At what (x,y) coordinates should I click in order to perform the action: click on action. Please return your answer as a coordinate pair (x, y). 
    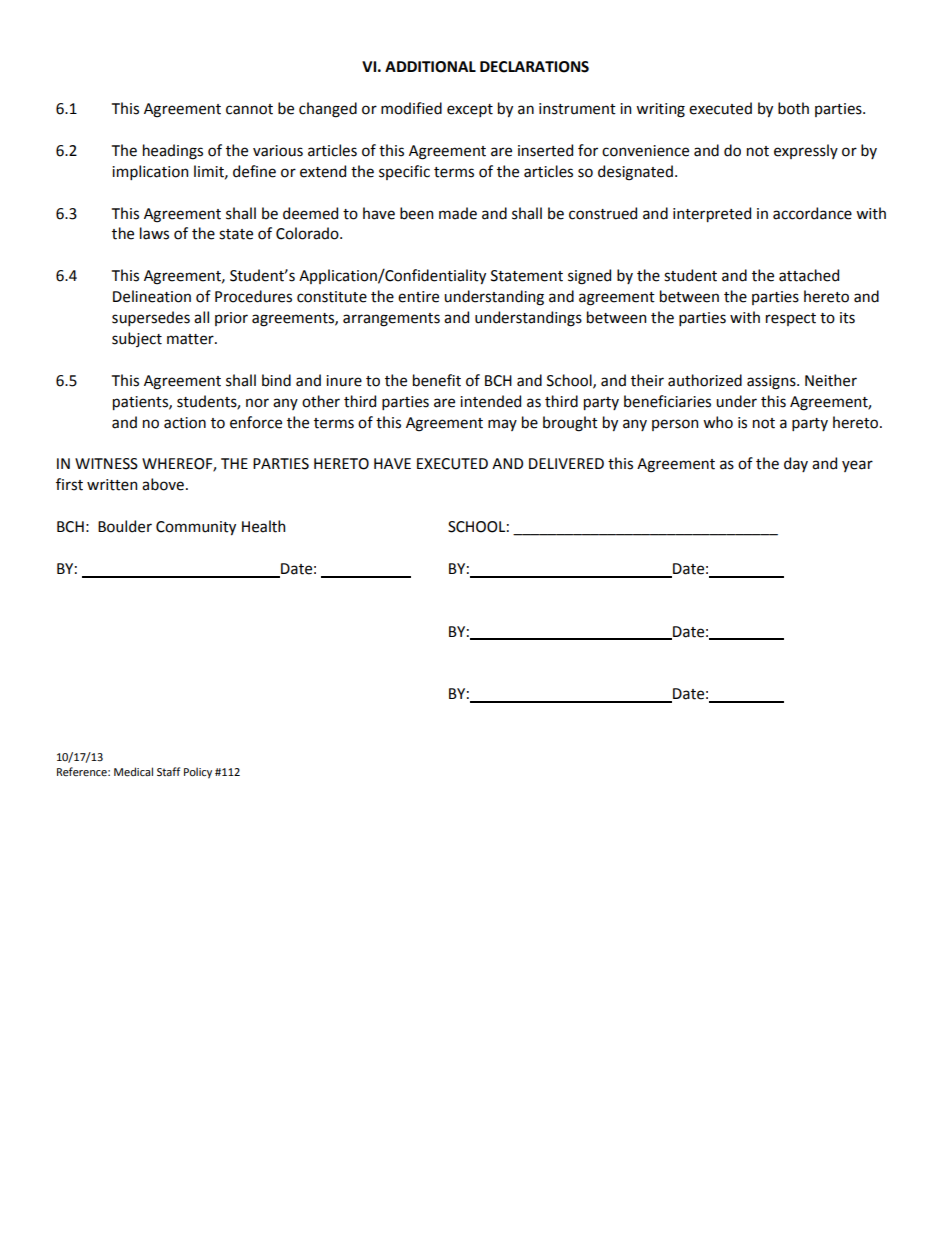
    Looking at the image, I should click on (185, 423).
